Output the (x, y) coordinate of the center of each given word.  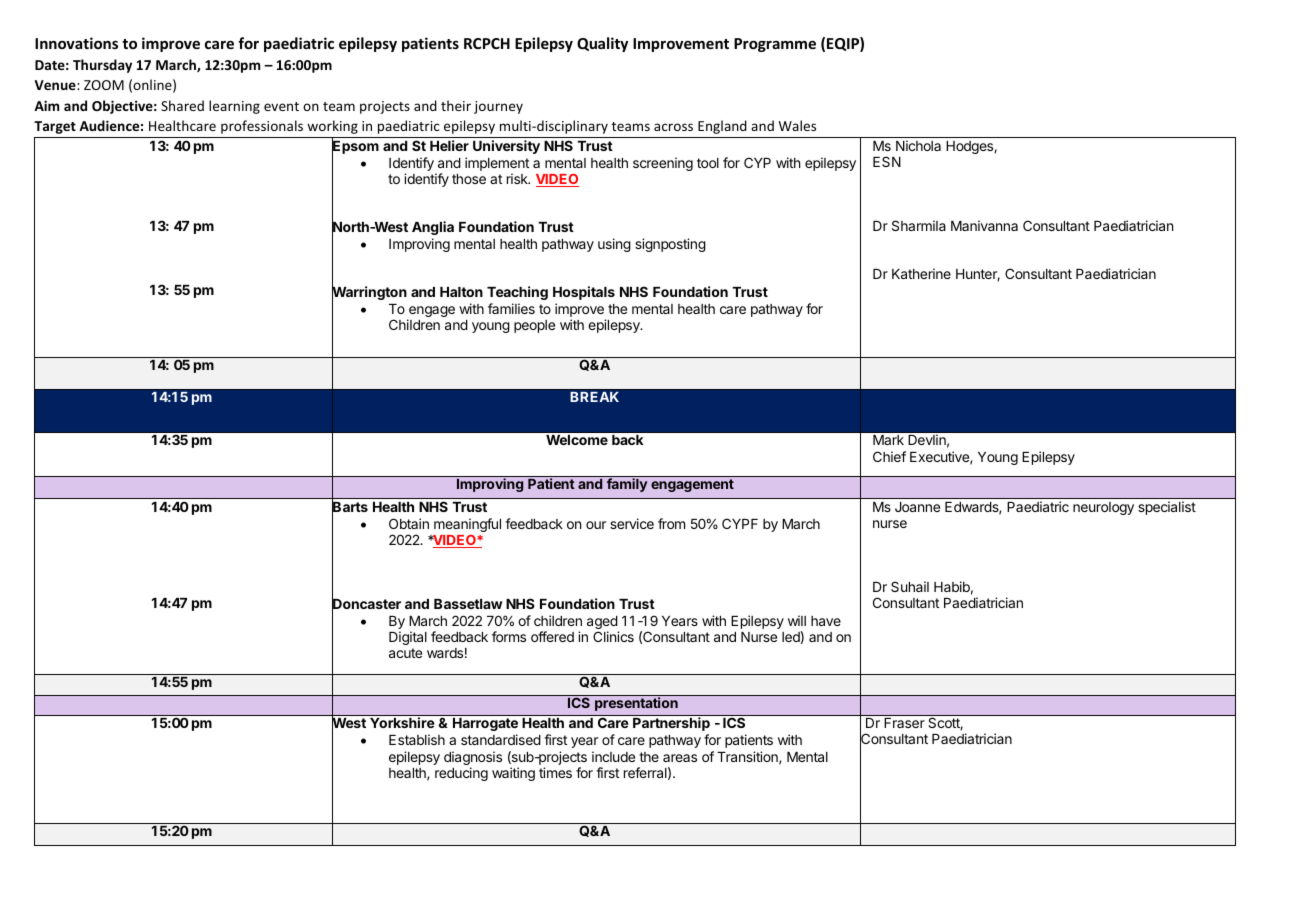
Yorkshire (402, 722)
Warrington (369, 294)
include (613, 756)
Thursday (102, 66)
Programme (775, 45)
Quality (602, 44)
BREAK (594, 397)
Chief (889, 456)
